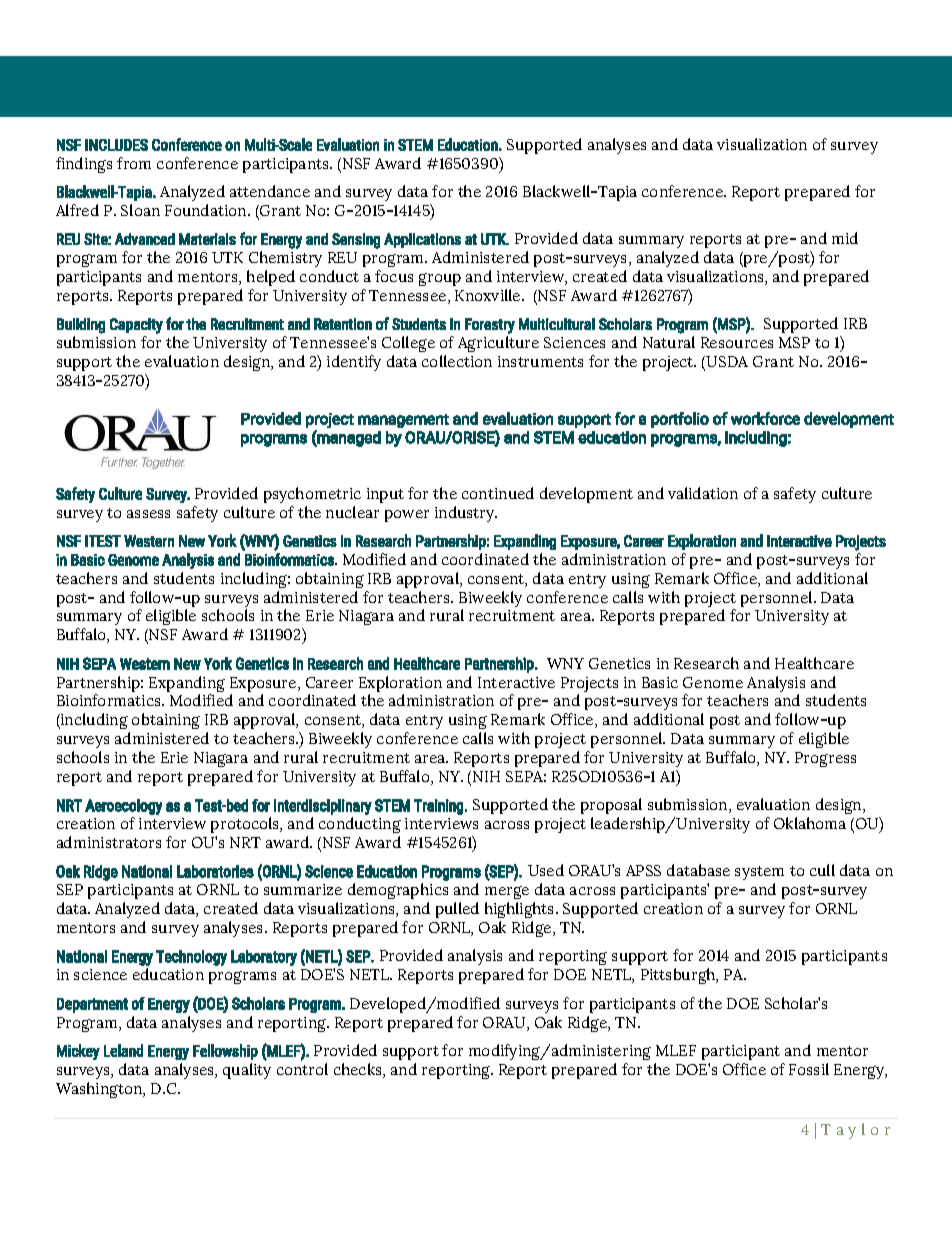 This screenshot has height=1233, width=952. What do you see at coordinates (466, 514) in the screenshot?
I see `industry` at bounding box center [466, 514].
